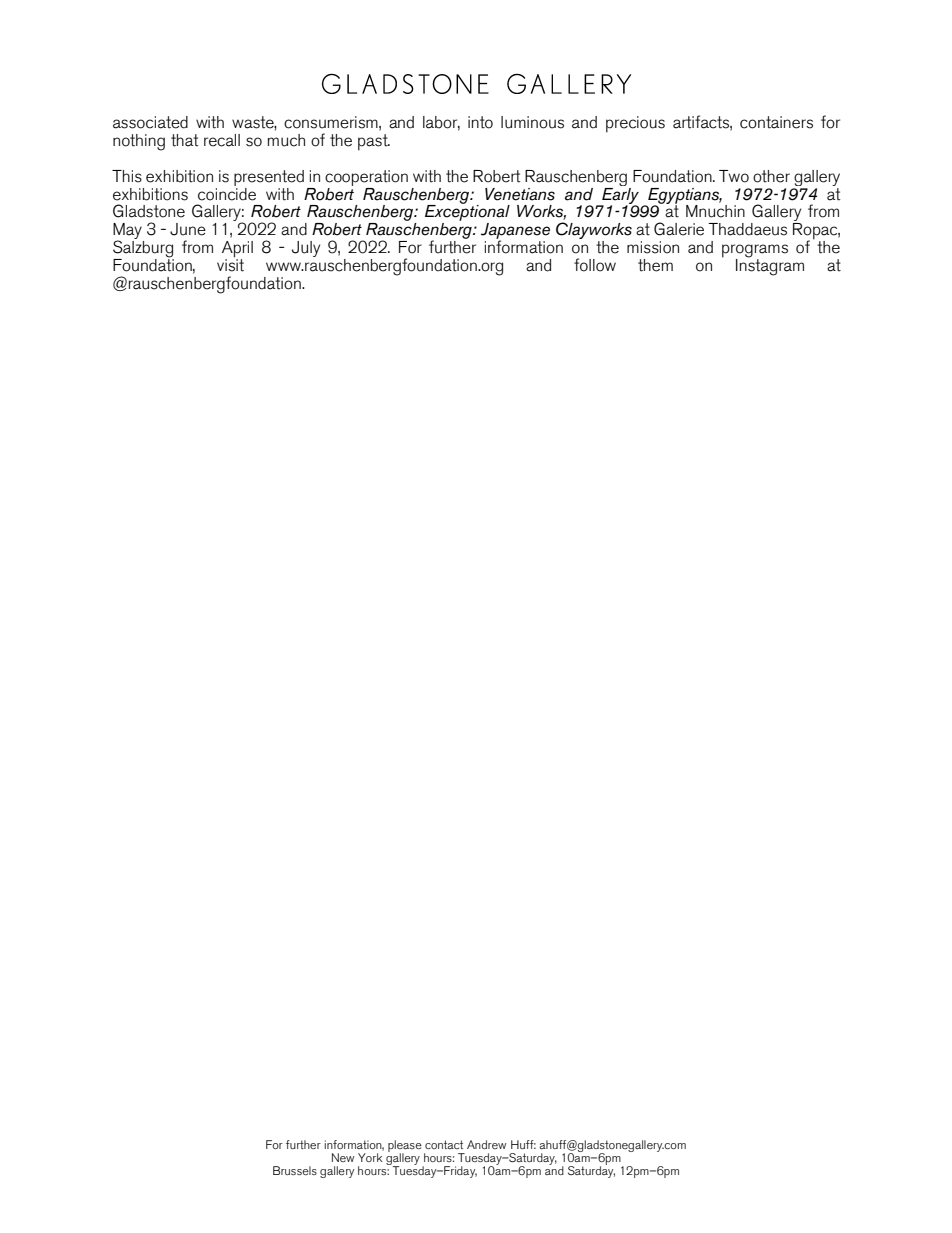  Describe the element at coordinates (222, 140) in the screenshot. I see `recall` at that location.
